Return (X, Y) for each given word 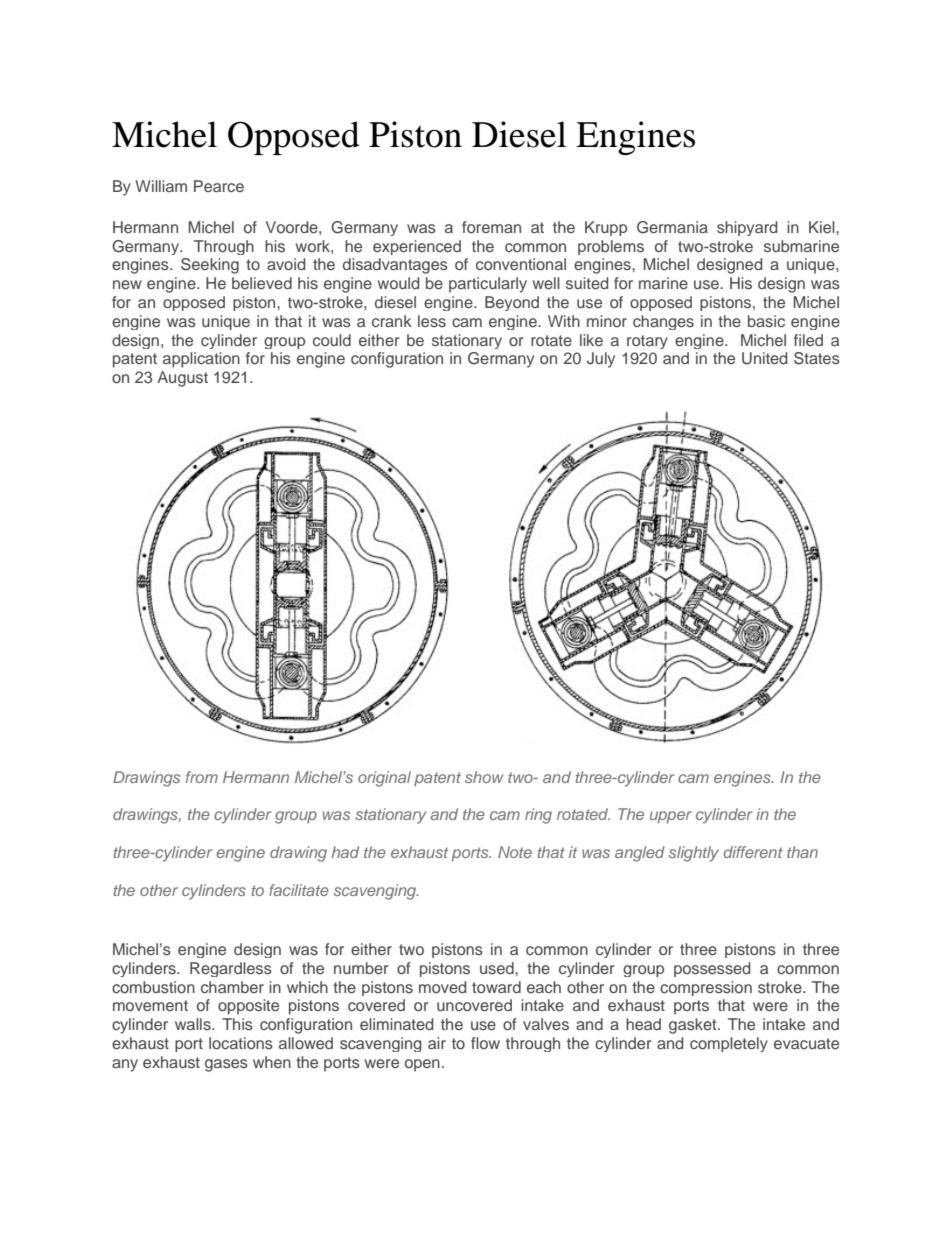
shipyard (747, 228)
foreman (491, 227)
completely (729, 1044)
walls (194, 1024)
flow (485, 1043)
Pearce (219, 186)
